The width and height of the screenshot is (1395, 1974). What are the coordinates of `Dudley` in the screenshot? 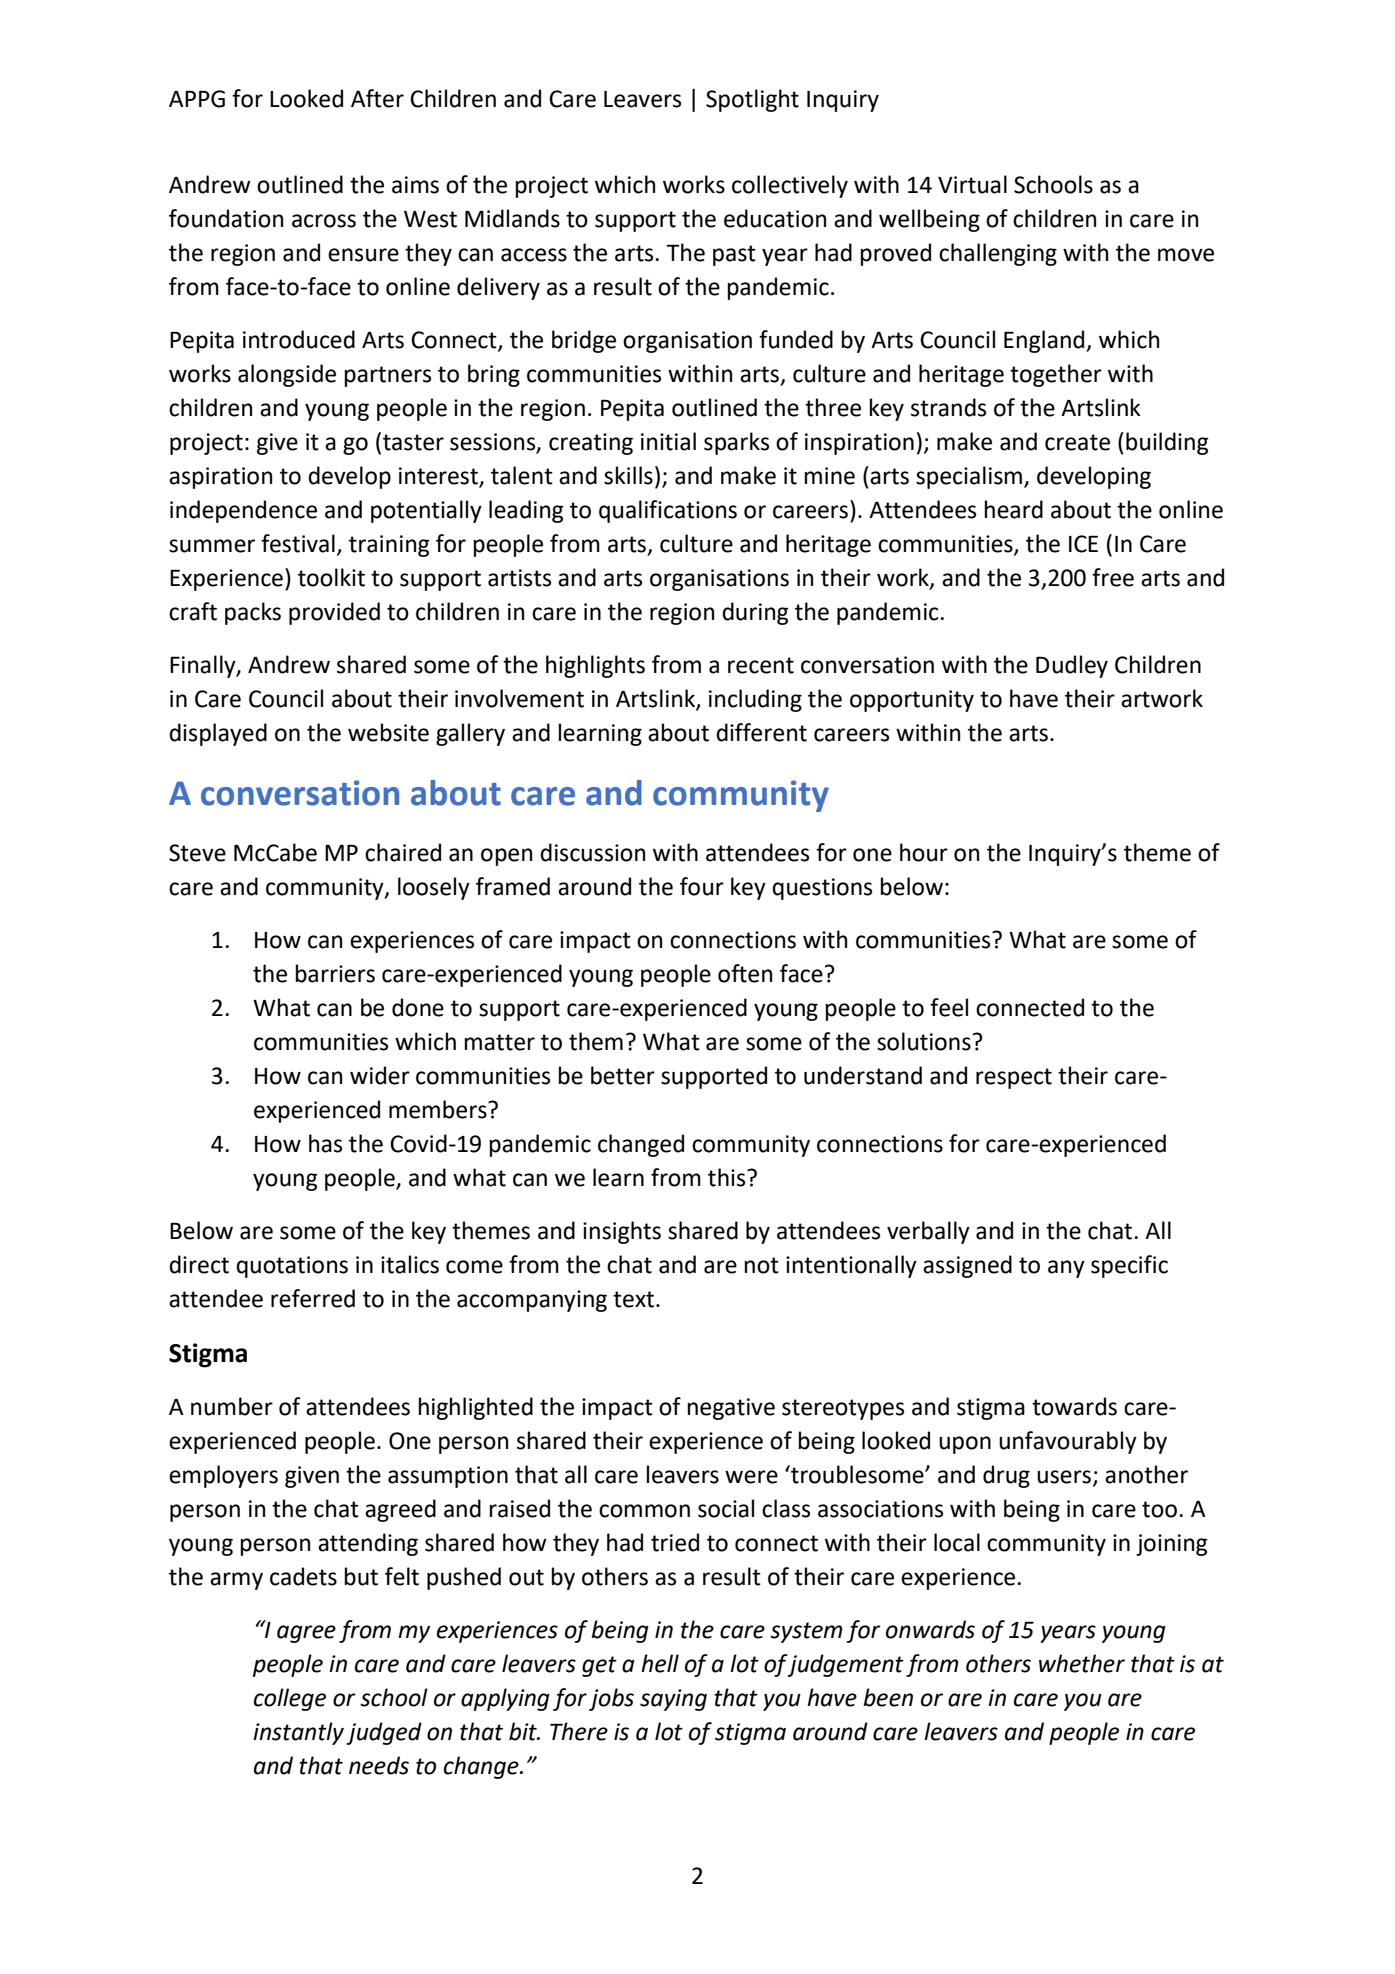 It's located at (1072, 666).
